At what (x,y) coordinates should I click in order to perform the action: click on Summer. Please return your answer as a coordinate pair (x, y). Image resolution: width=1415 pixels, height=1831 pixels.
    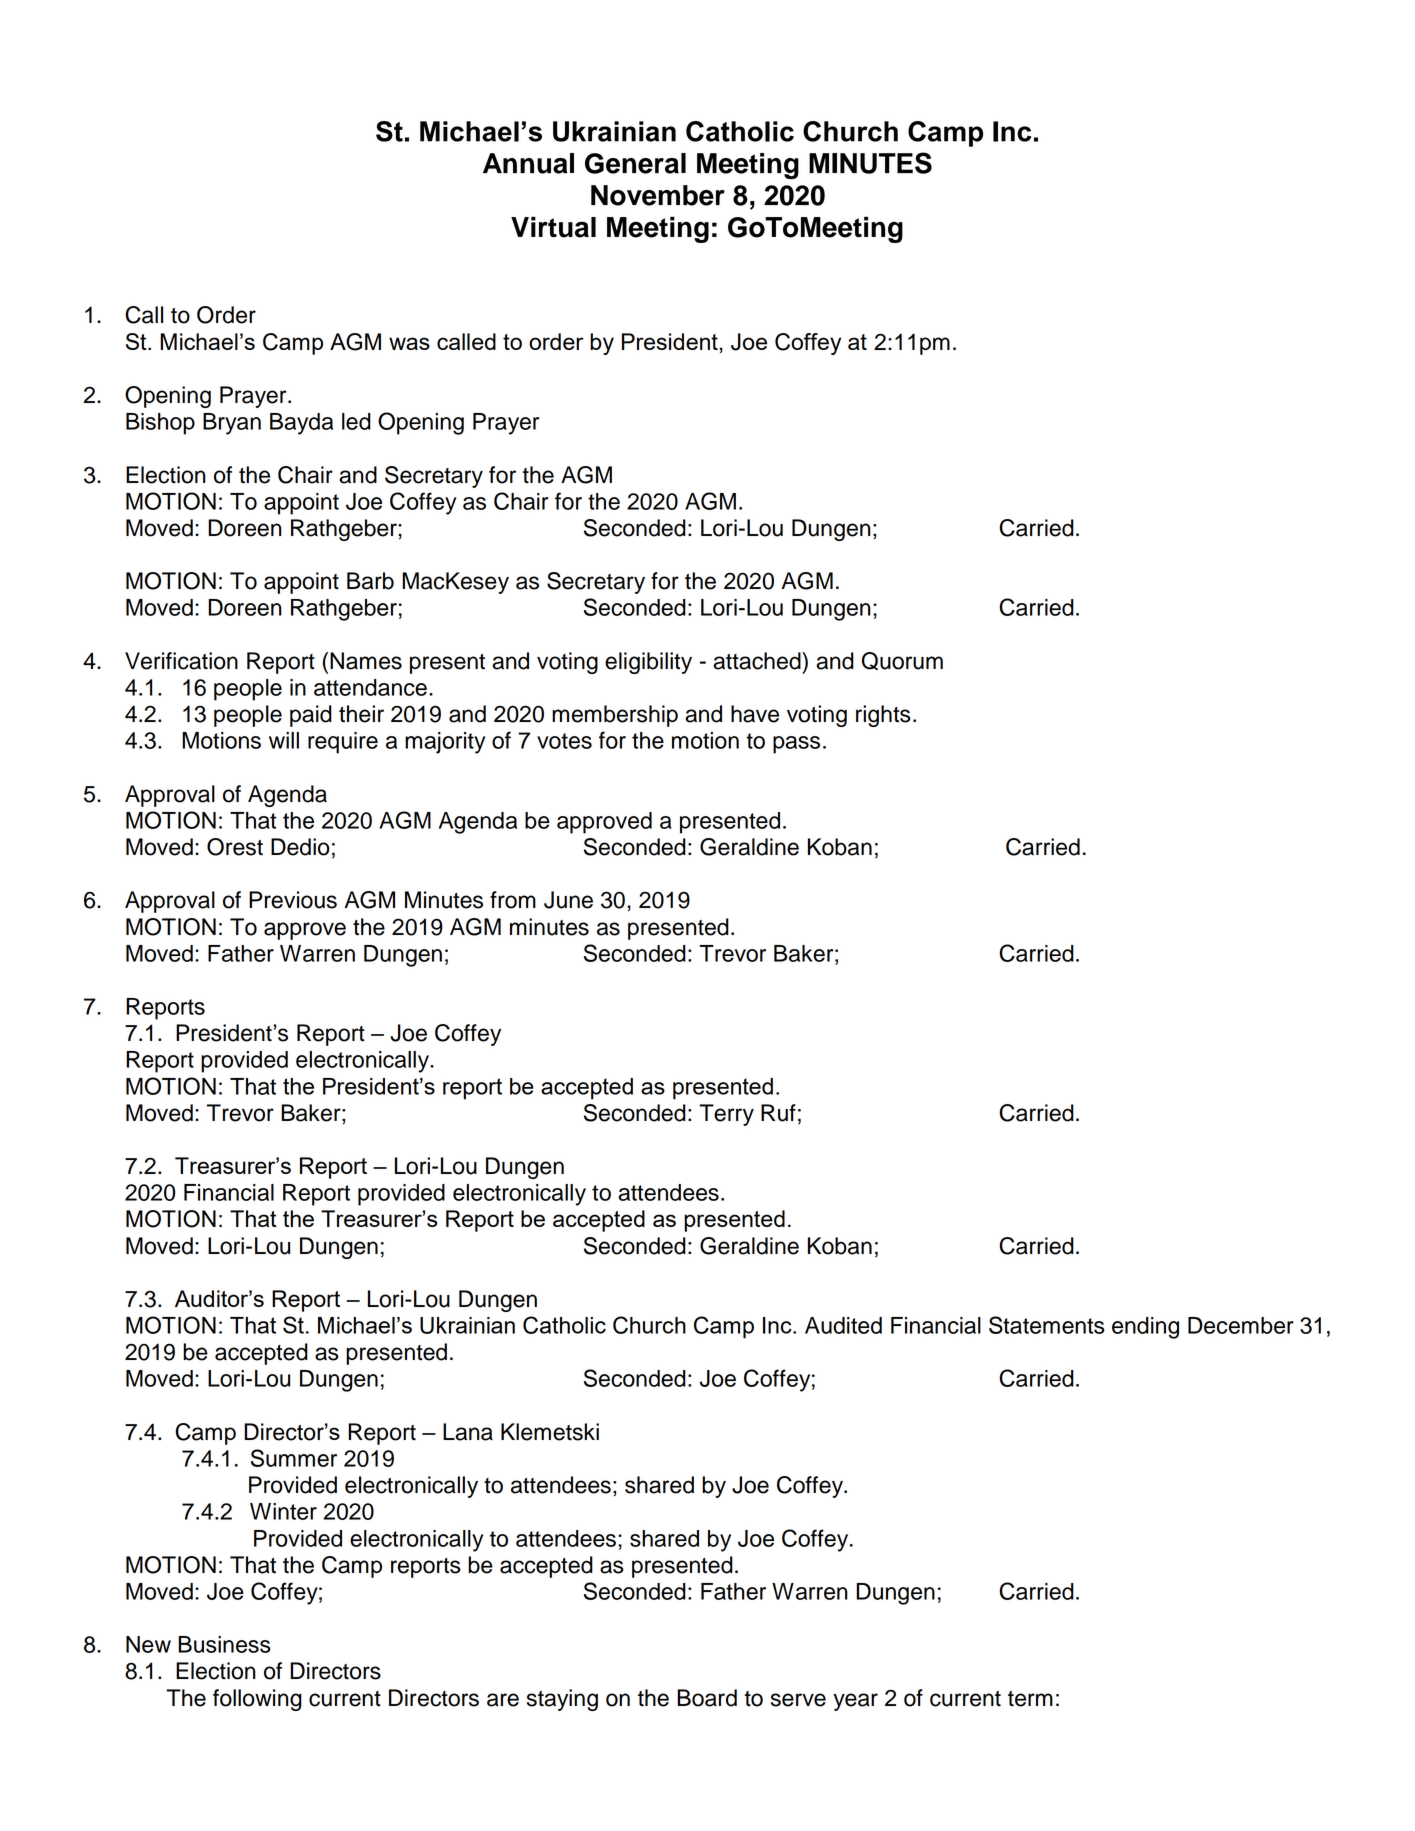
    Looking at the image, I should click on (294, 1458).
